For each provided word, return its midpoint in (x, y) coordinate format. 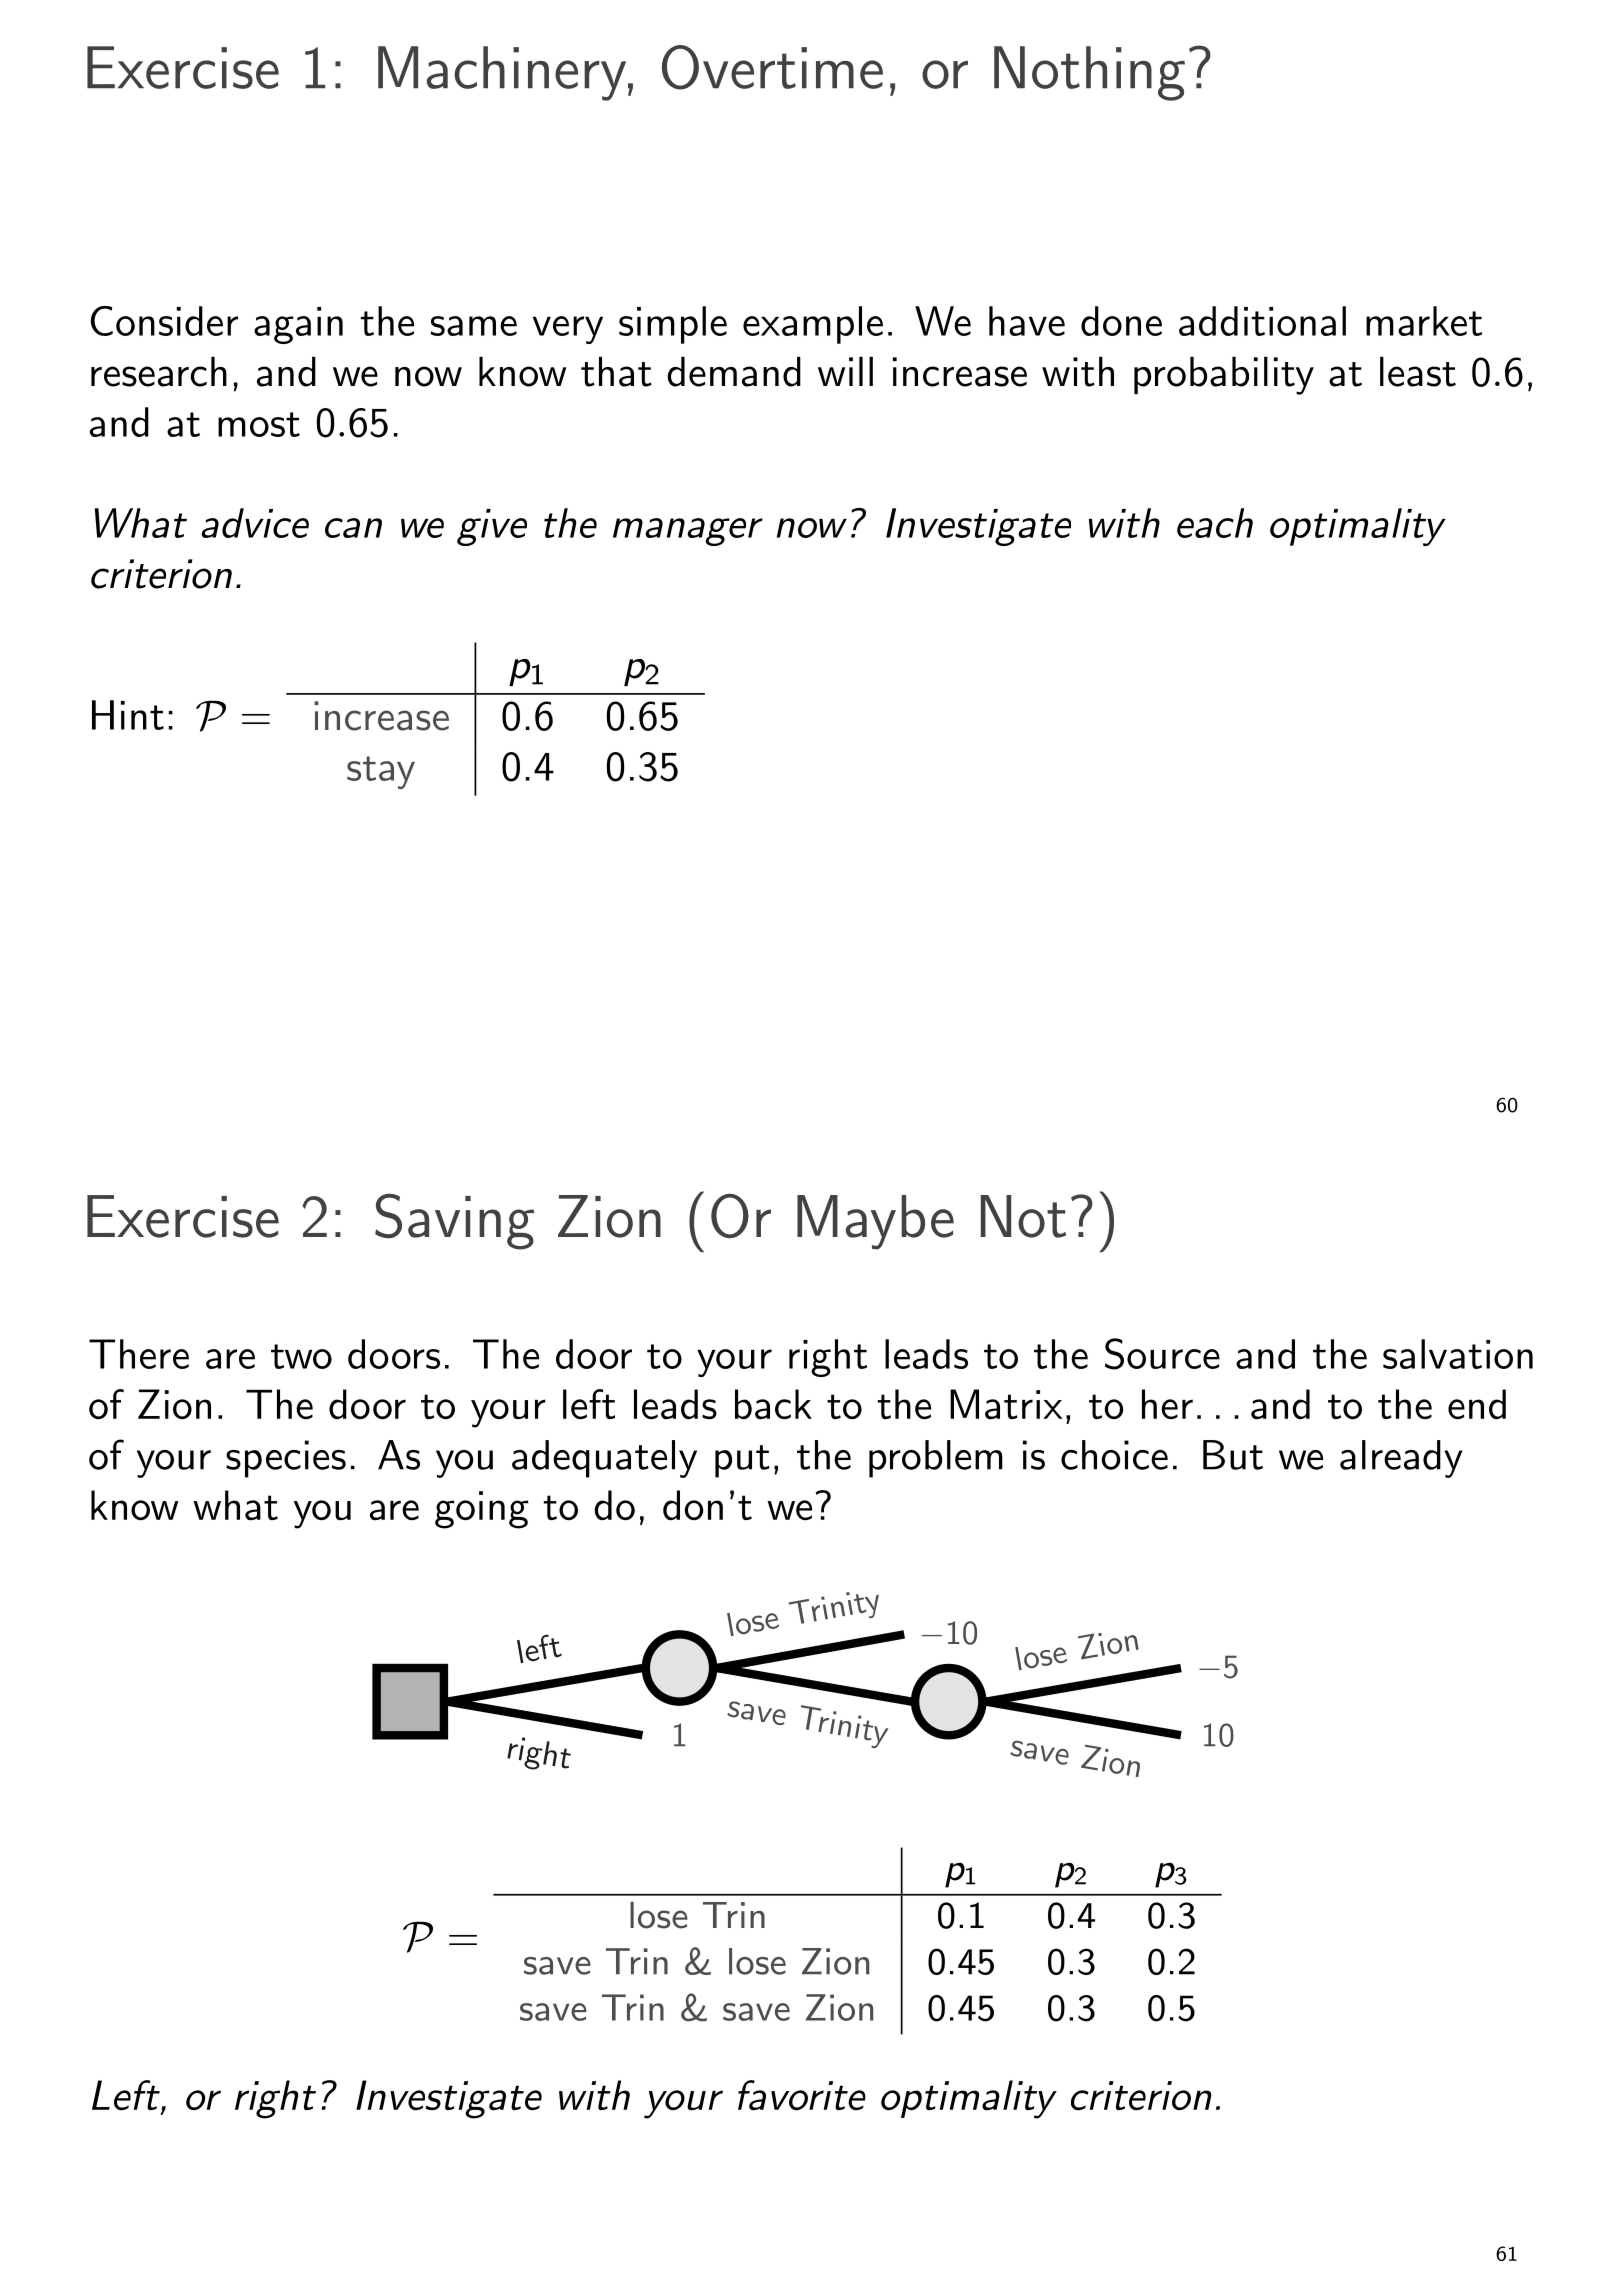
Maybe (875, 1222)
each (1215, 523)
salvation (1458, 1354)
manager (688, 532)
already (1401, 1459)
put (742, 1461)
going (482, 1510)
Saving (454, 1221)
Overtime (772, 67)
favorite (802, 2095)
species (286, 1459)
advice (255, 523)
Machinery (502, 73)
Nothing (1089, 73)
